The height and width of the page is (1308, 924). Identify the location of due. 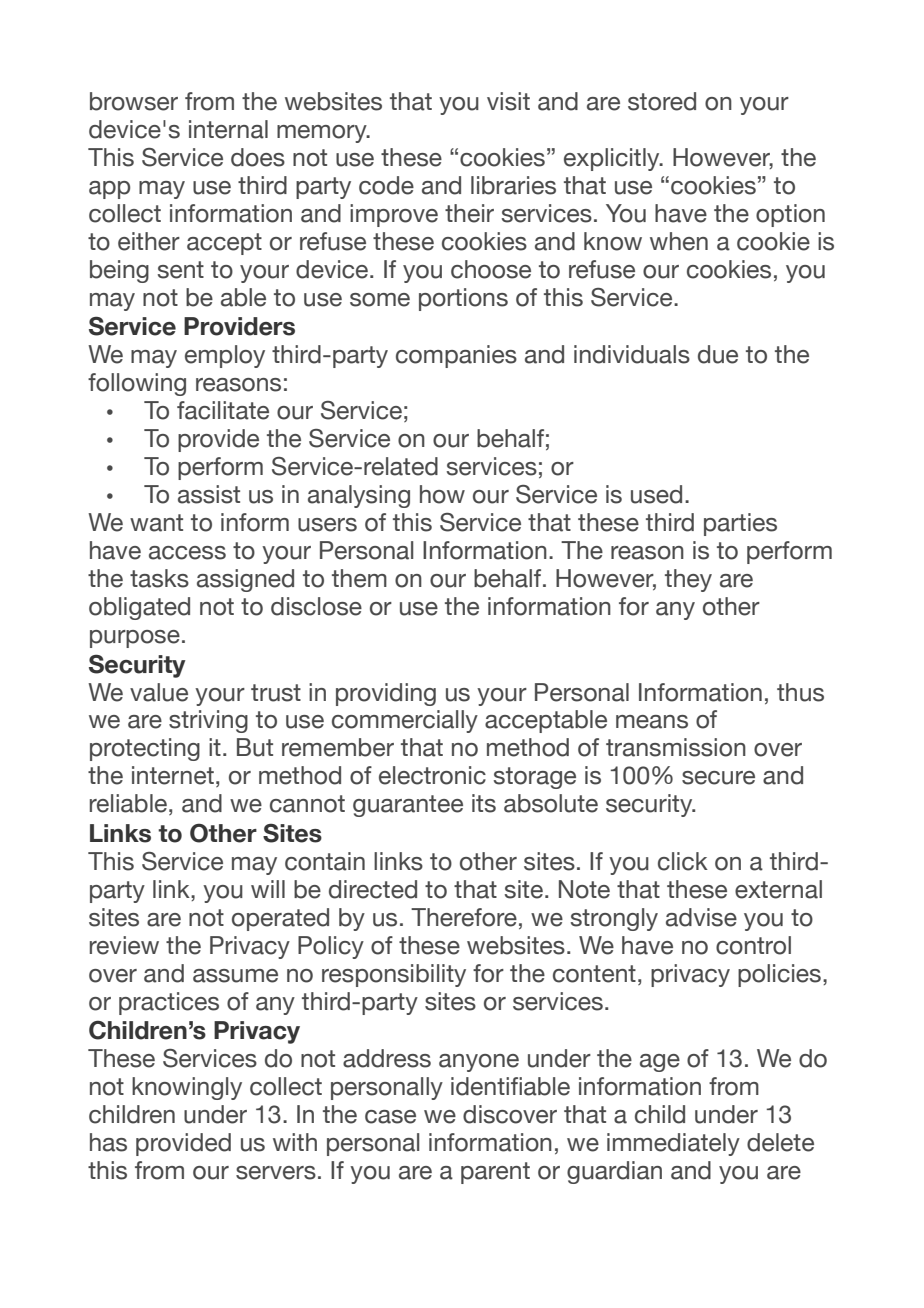
(718, 354).
